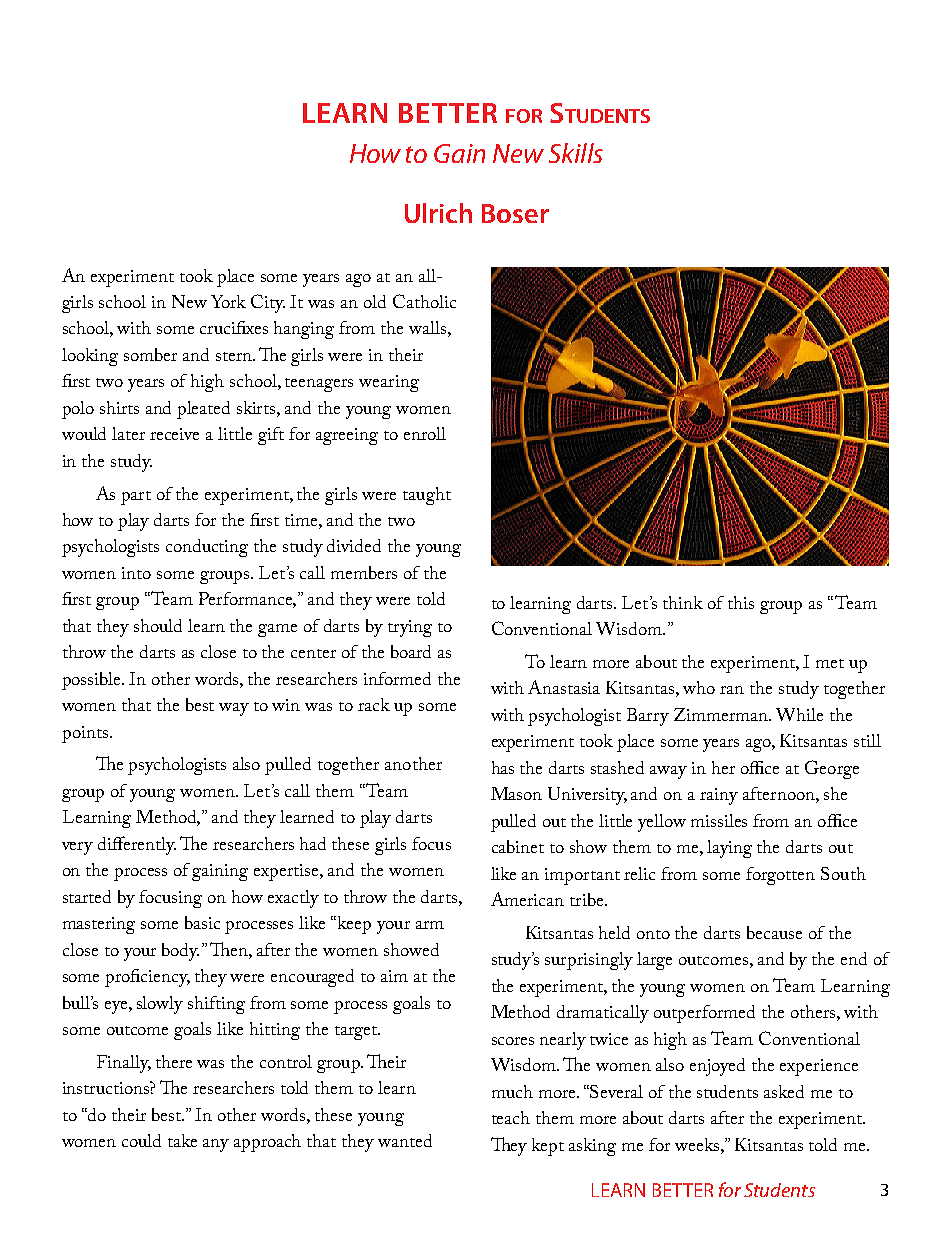  Describe the element at coordinates (511, 1117) in the screenshot. I see `teach` at that location.
